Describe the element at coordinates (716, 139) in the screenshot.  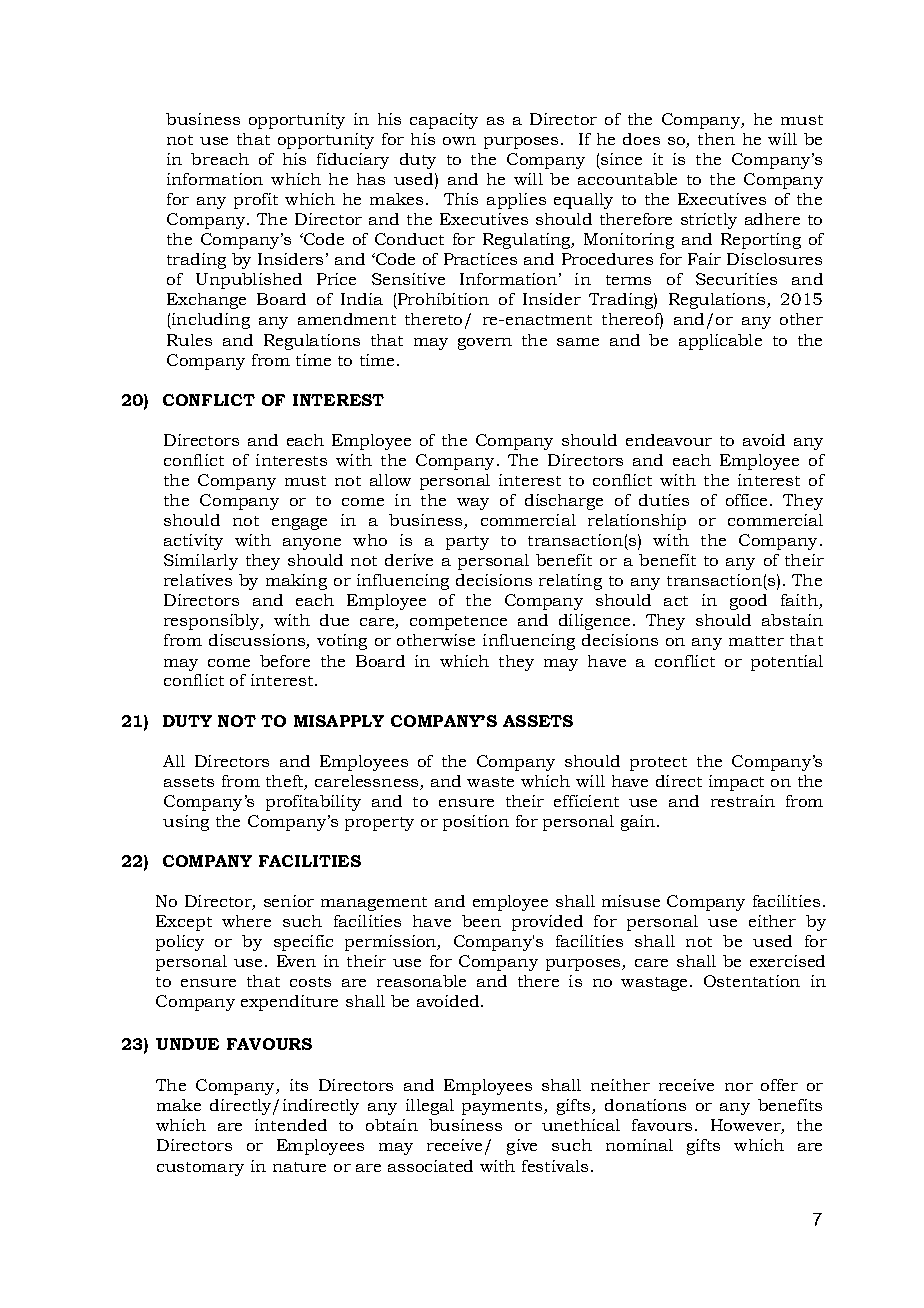
I see `then` at that location.
